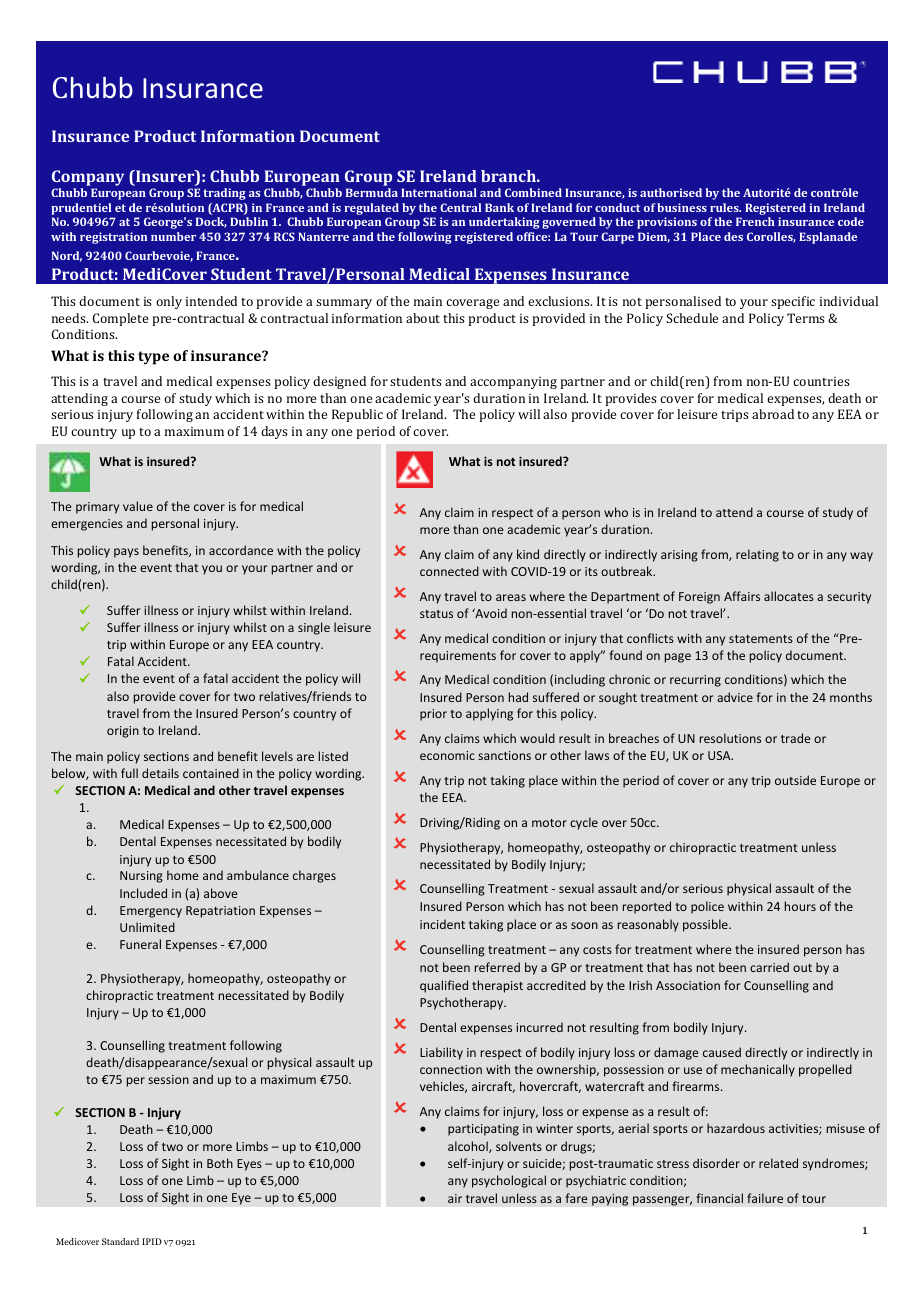 This screenshot has height=1308, width=924. I want to click on referred, so click(497, 967).
